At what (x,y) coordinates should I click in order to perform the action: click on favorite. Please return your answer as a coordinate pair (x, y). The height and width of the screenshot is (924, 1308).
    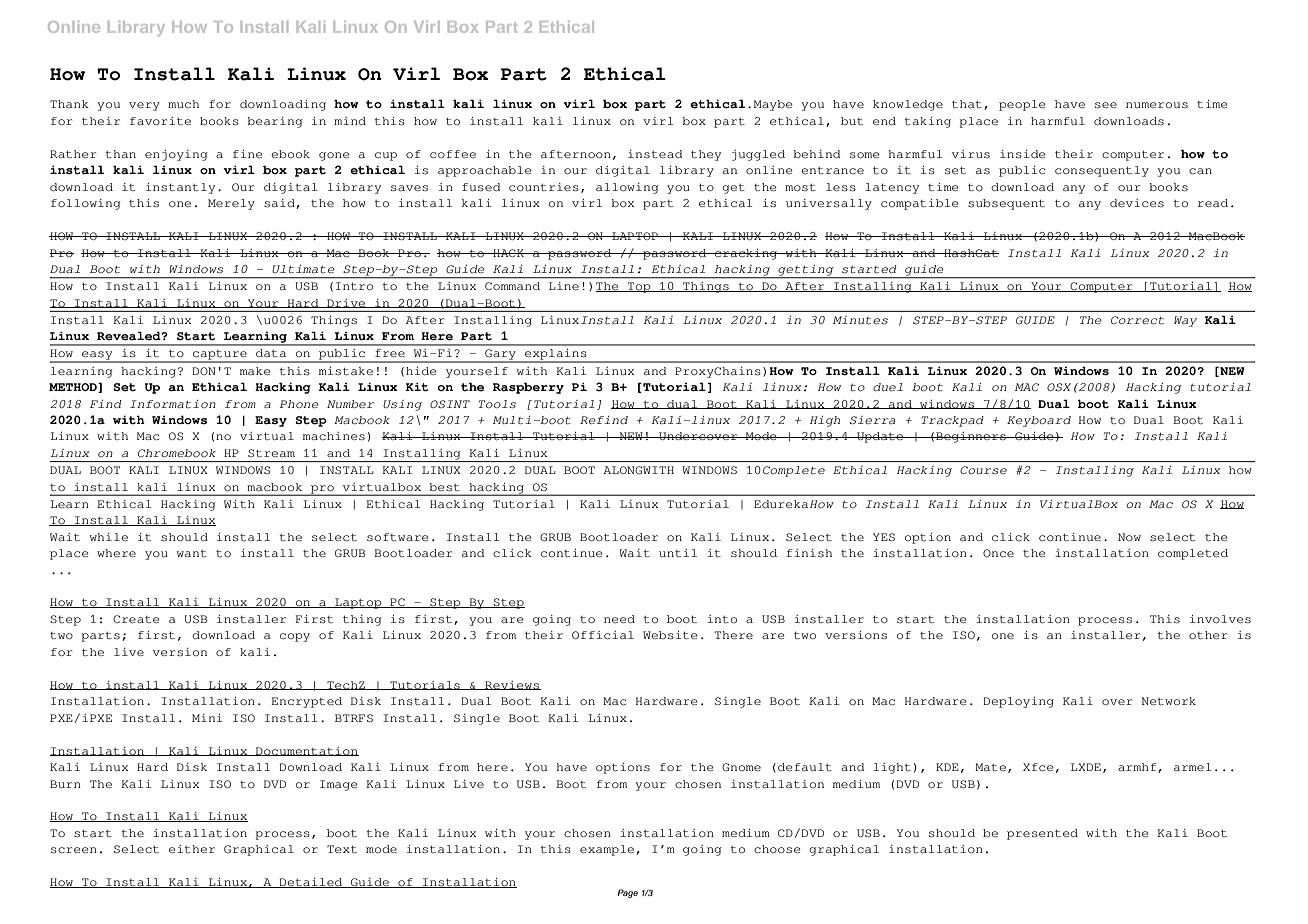
    Looking at the image, I should click on (160, 121).
